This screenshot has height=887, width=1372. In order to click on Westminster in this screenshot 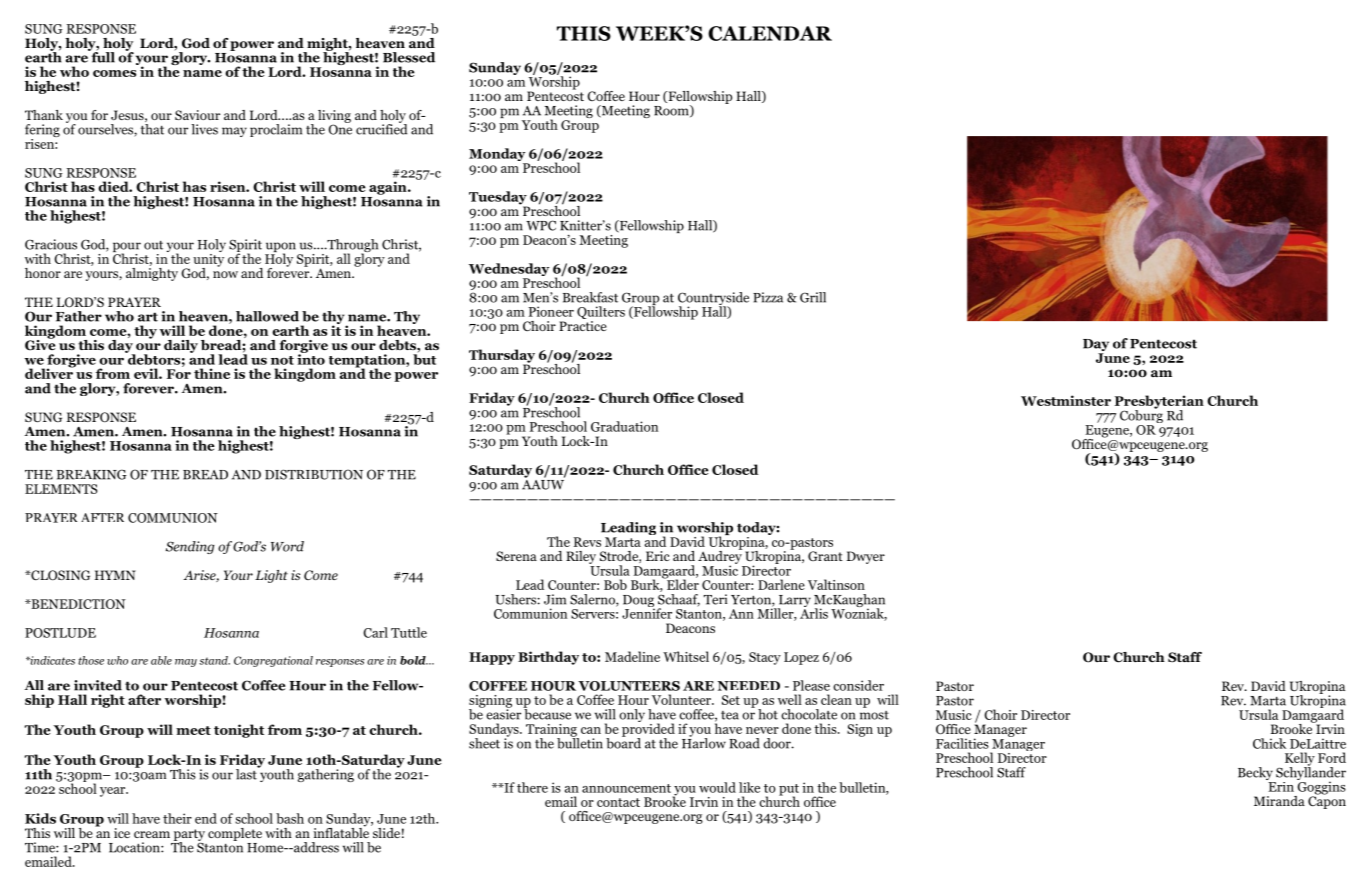, I will do `click(1066, 400)`.
